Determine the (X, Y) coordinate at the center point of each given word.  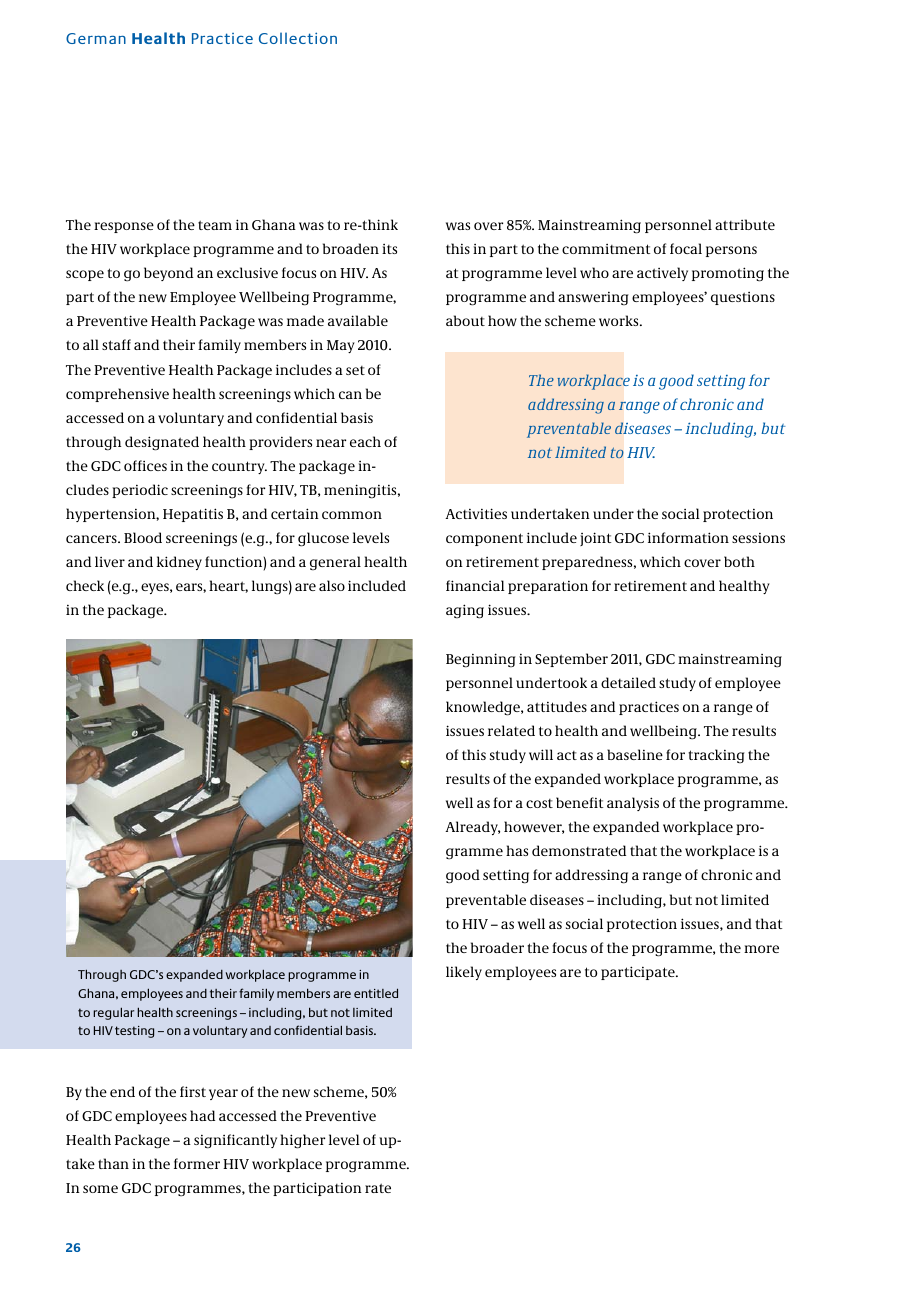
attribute (745, 224)
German (96, 38)
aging (465, 611)
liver (110, 561)
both (739, 561)
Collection (298, 38)
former (197, 1163)
